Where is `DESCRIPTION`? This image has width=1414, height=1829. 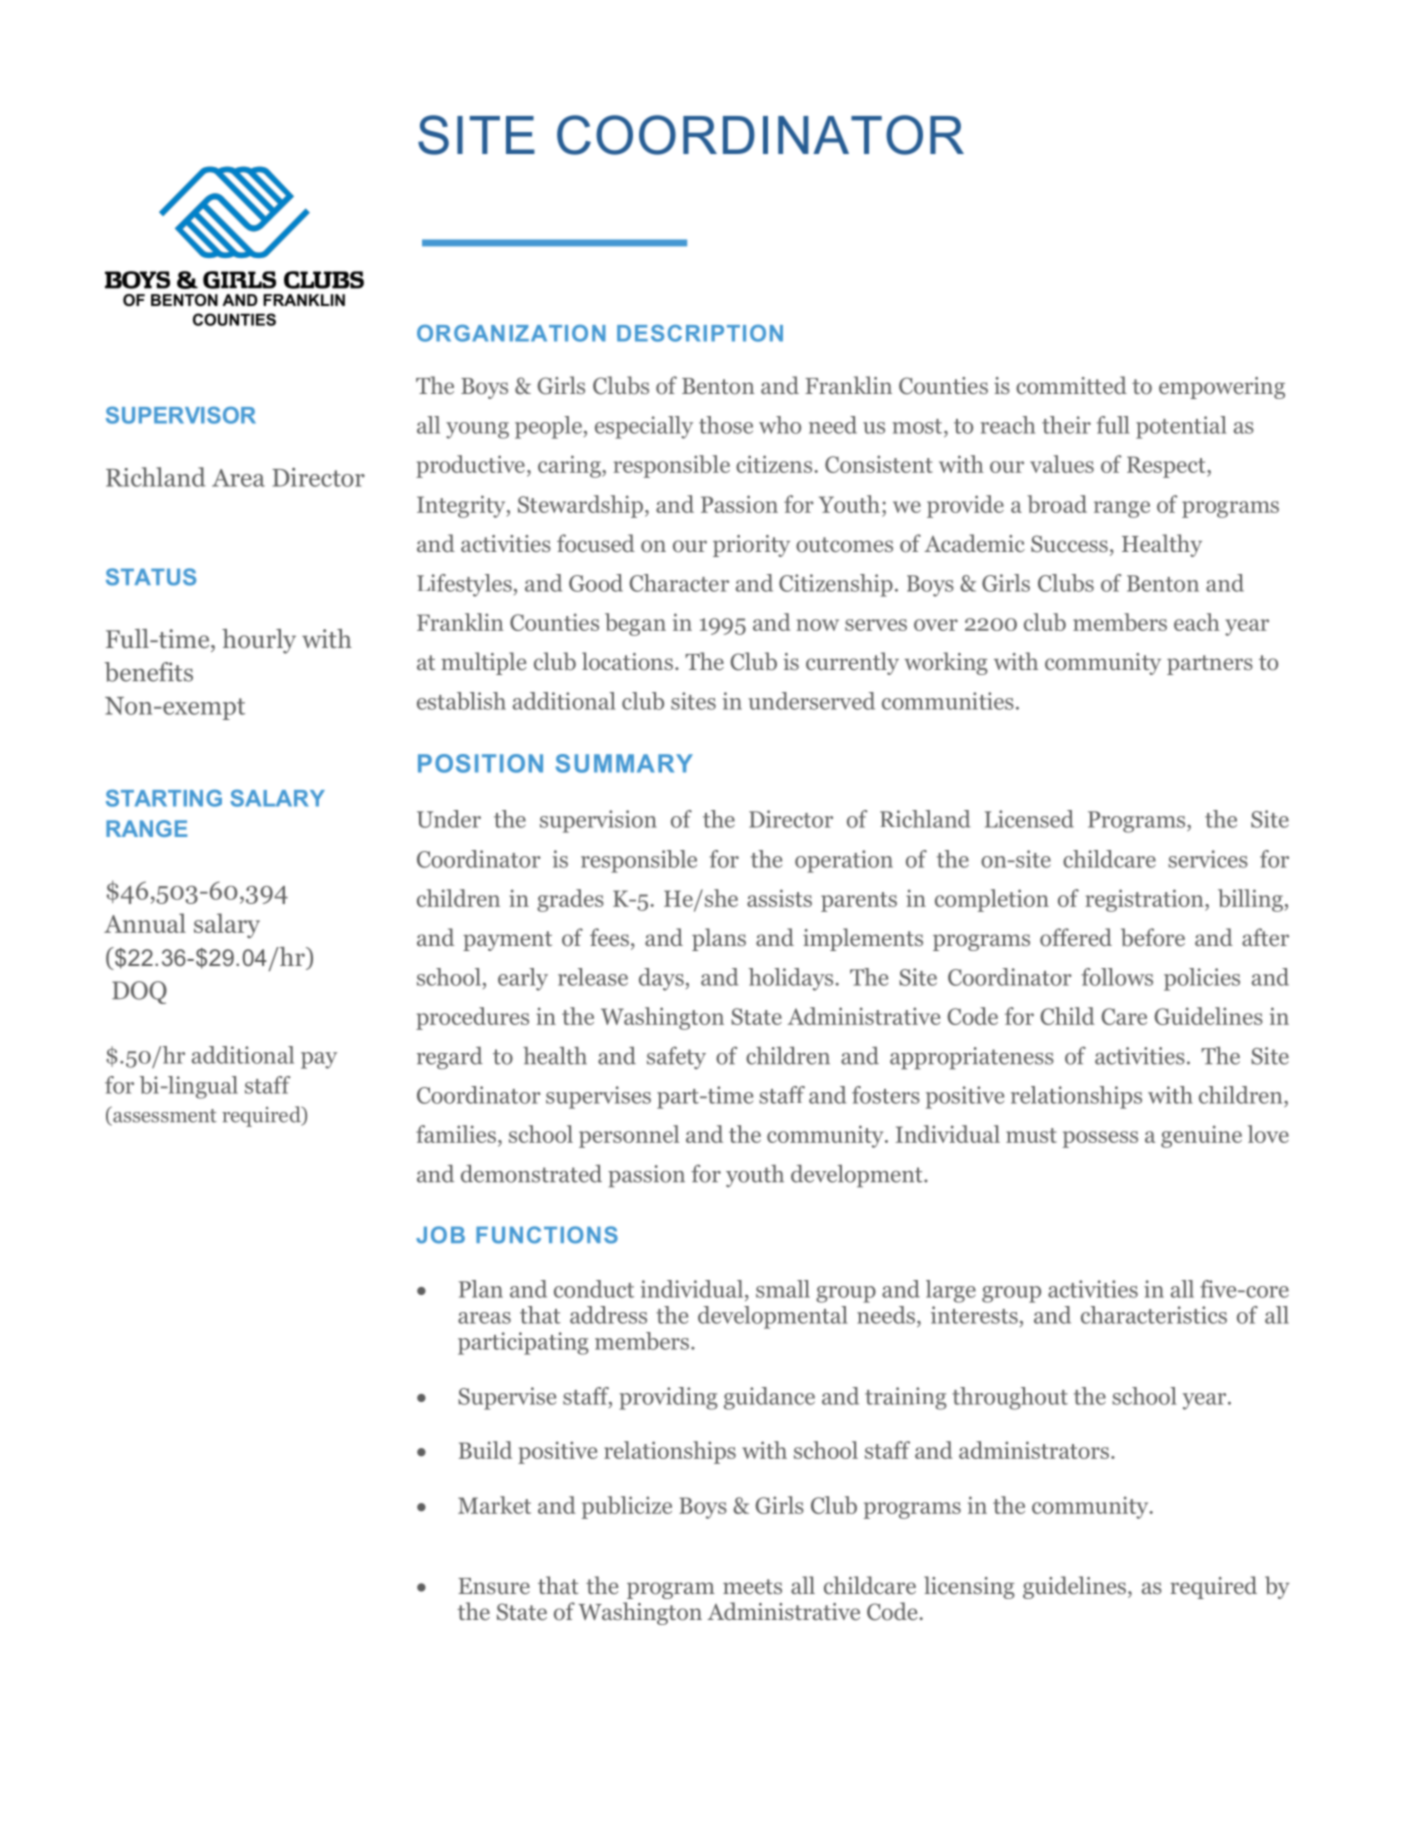
DESCRIPTION is located at coordinates (700, 333).
